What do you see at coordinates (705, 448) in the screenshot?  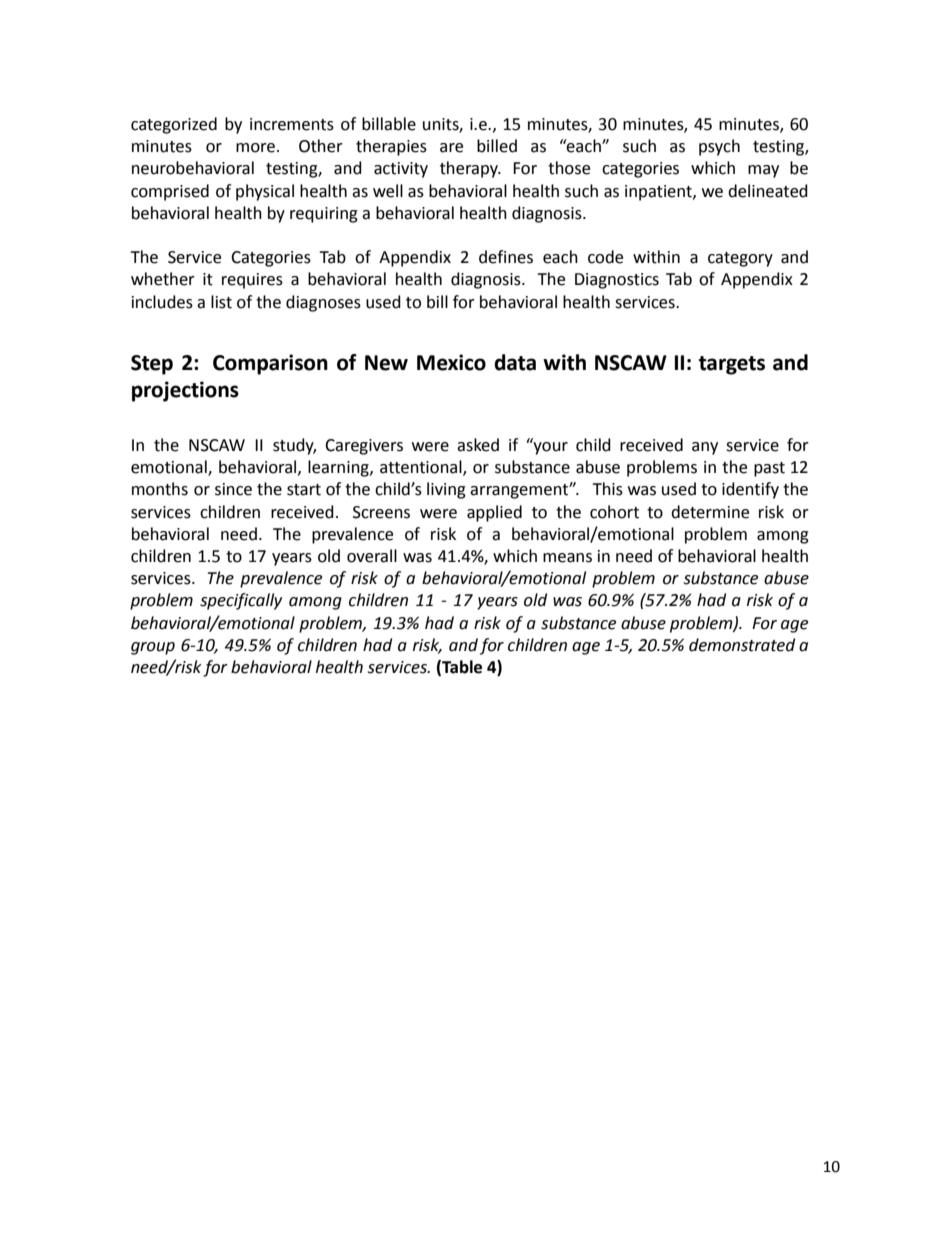 I see `any` at bounding box center [705, 448].
